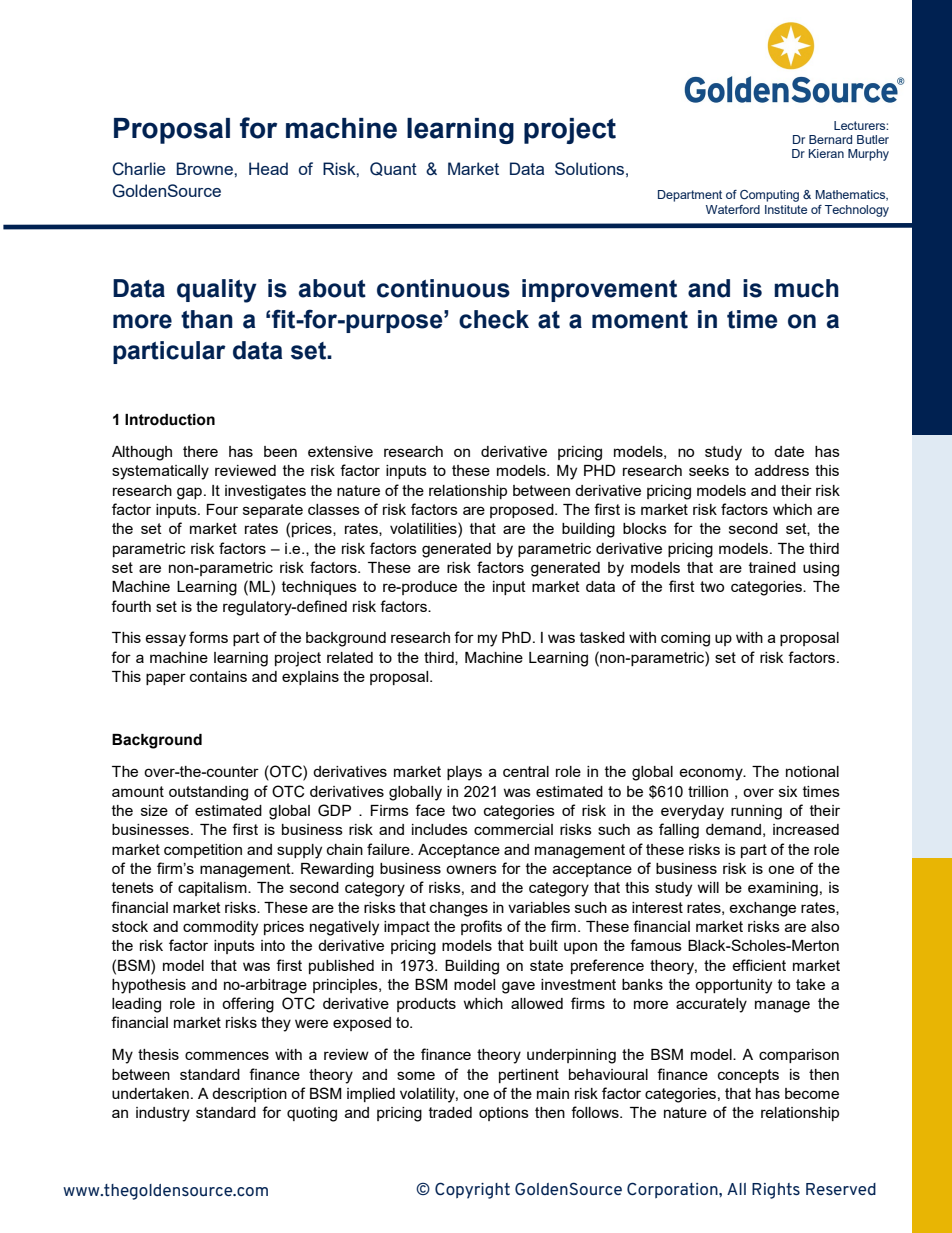 This document has height=1233, width=952. Describe the element at coordinates (769, 196) in the document. I see `Computing` at that location.
